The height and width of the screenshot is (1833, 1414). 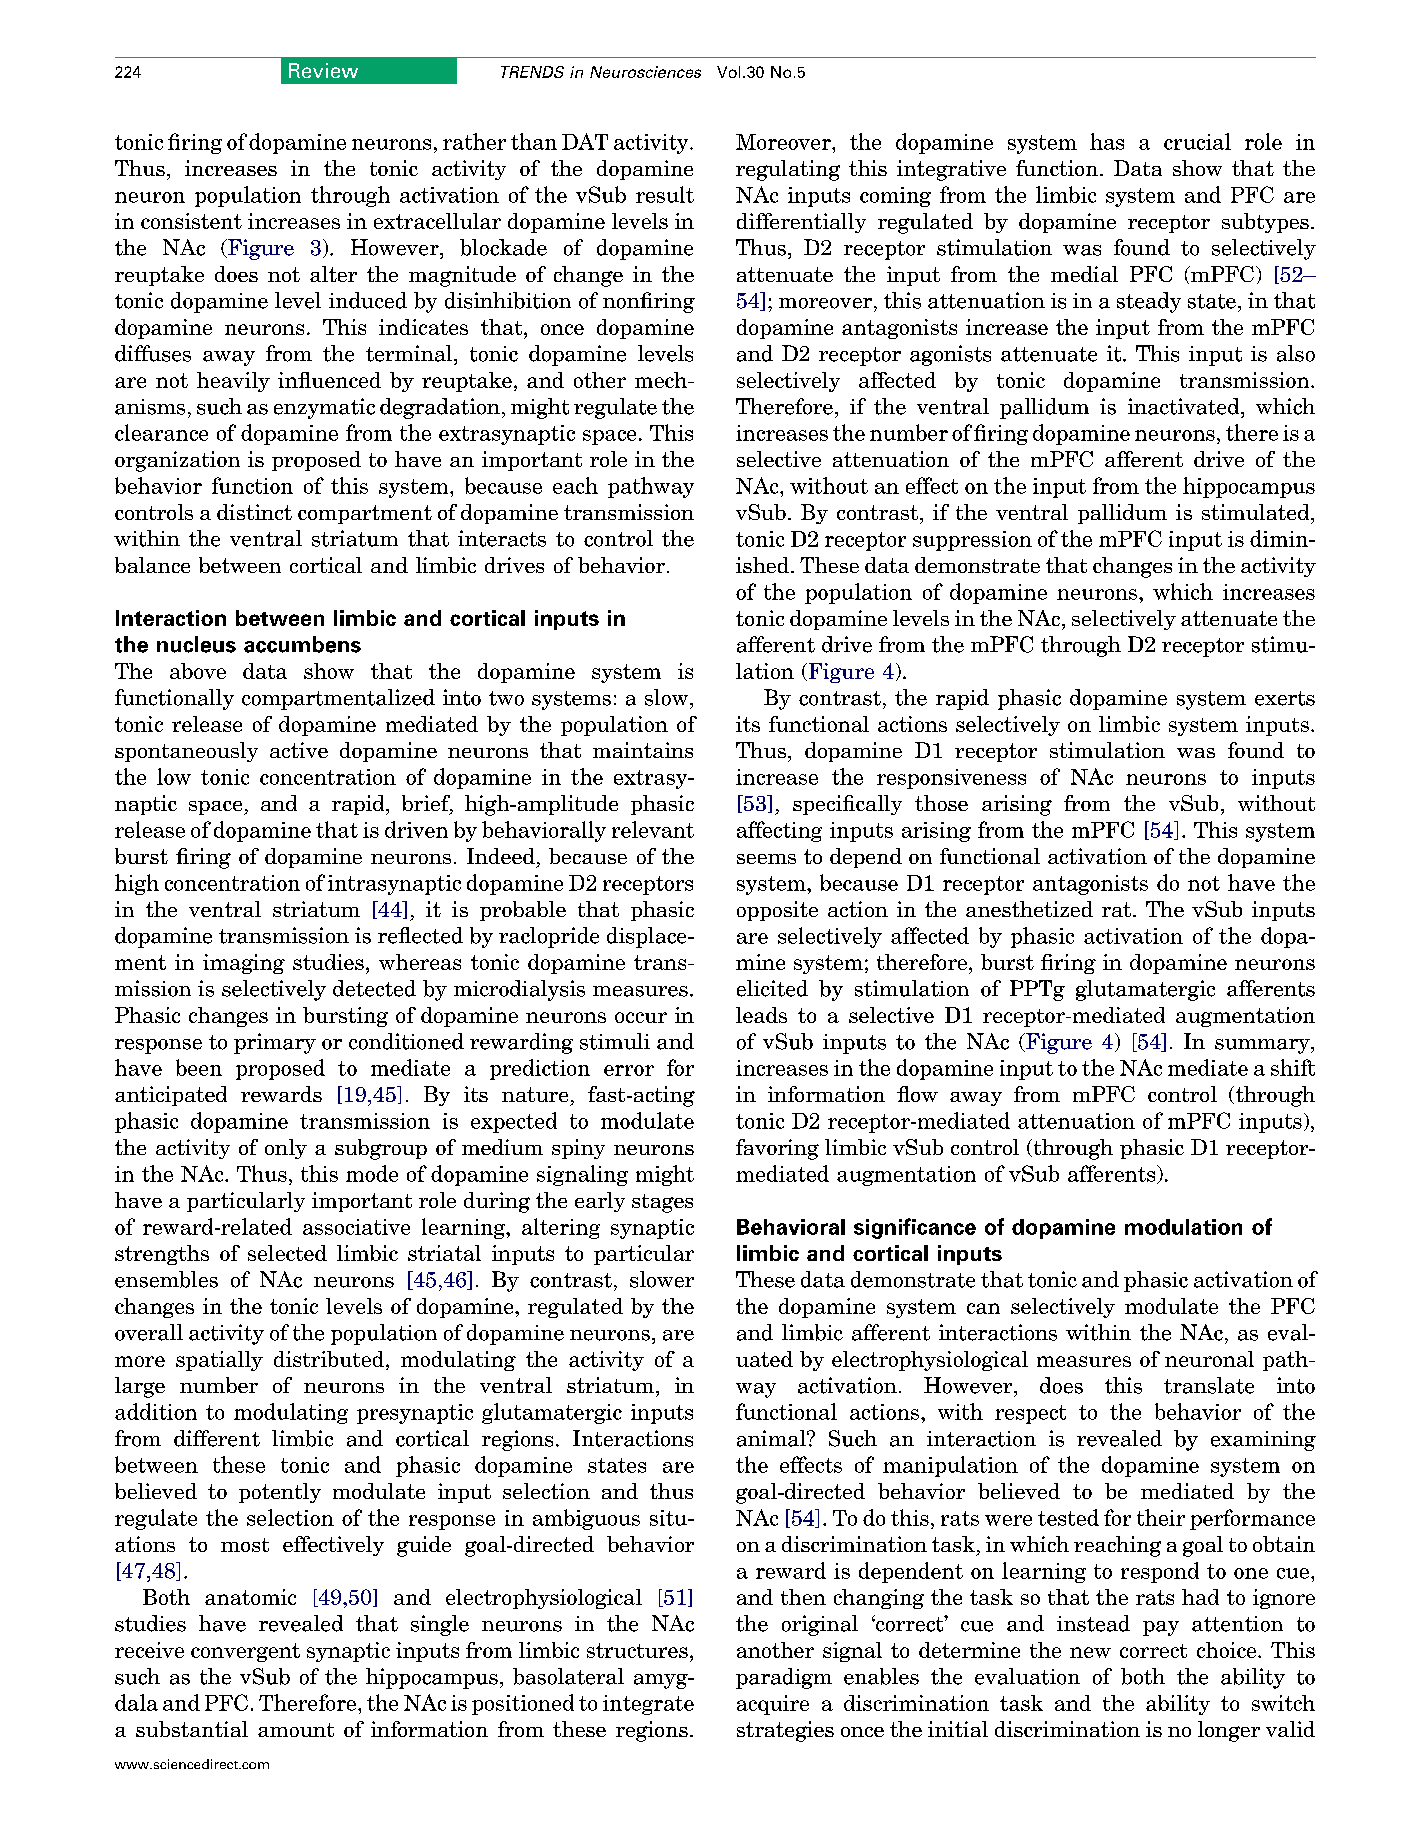 What do you see at coordinates (777, 1149) in the screenshot?
I see `favoring` at bounding box center [777, 1149].
